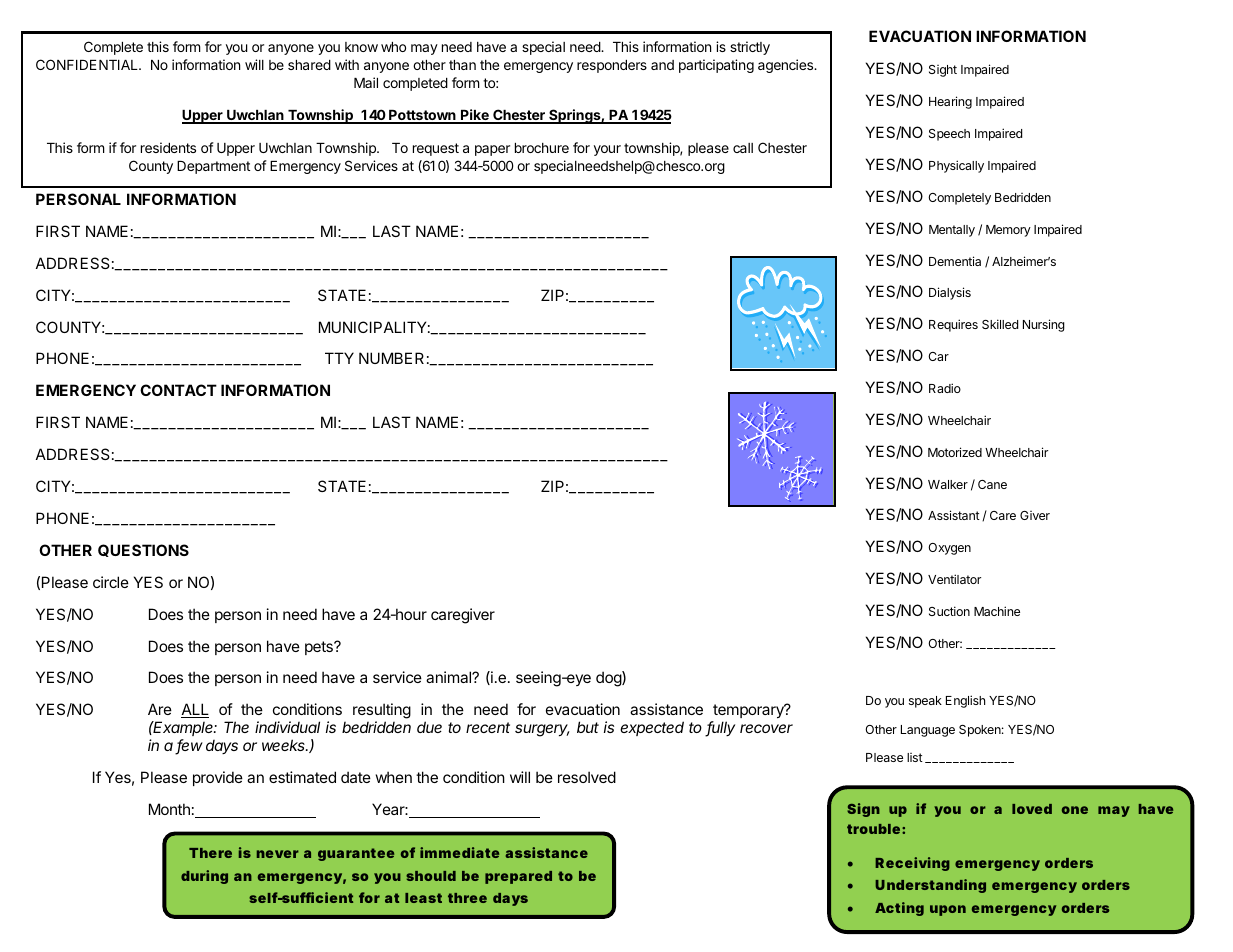  What do you see at coordinates (309, 65) in the page?
I see `shared` at bounding box center [309, 65].
